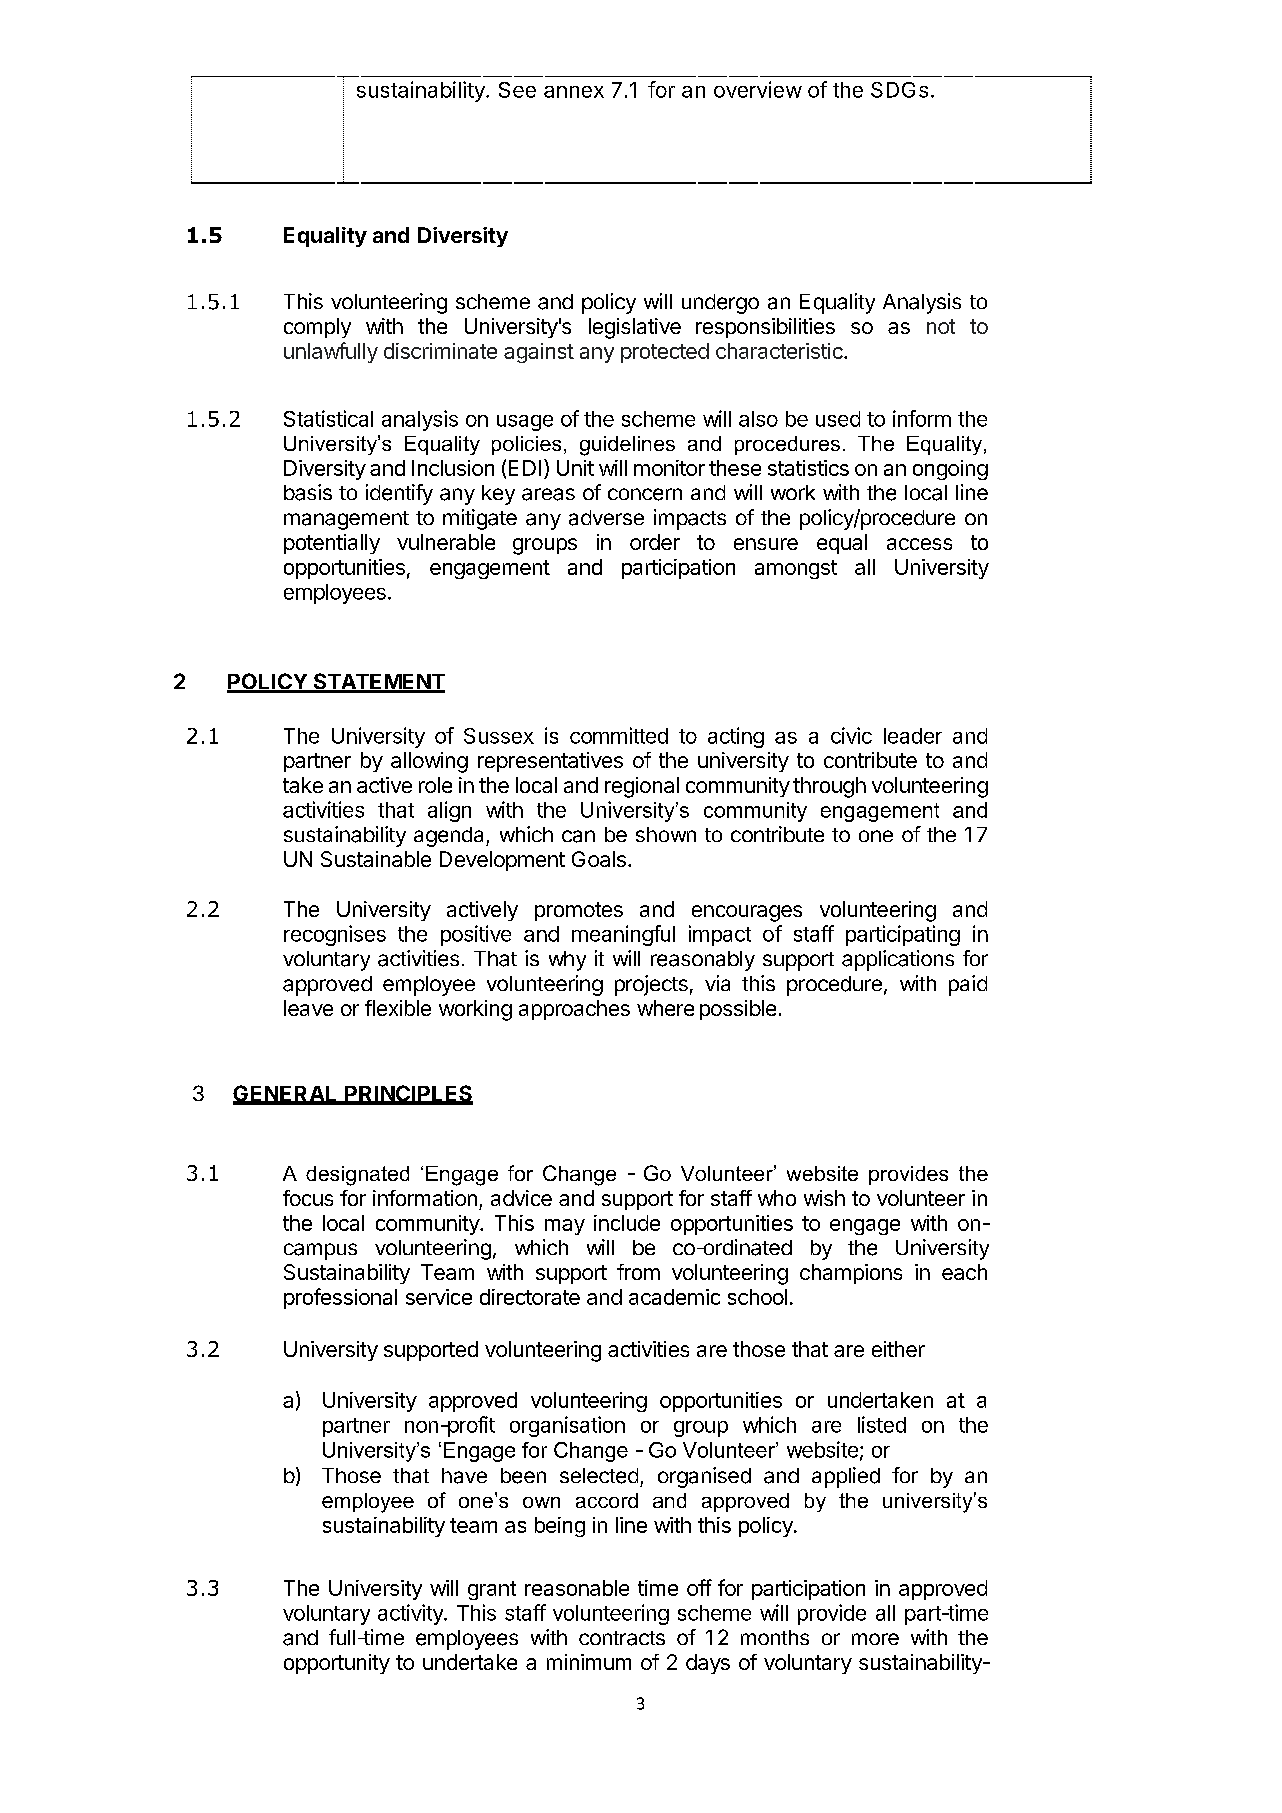 Image resolution: width=1282 pixels, height=1813 pixels. Describe the element at coordinates (622, 1638) in the page. I see `contracts` at that location.
